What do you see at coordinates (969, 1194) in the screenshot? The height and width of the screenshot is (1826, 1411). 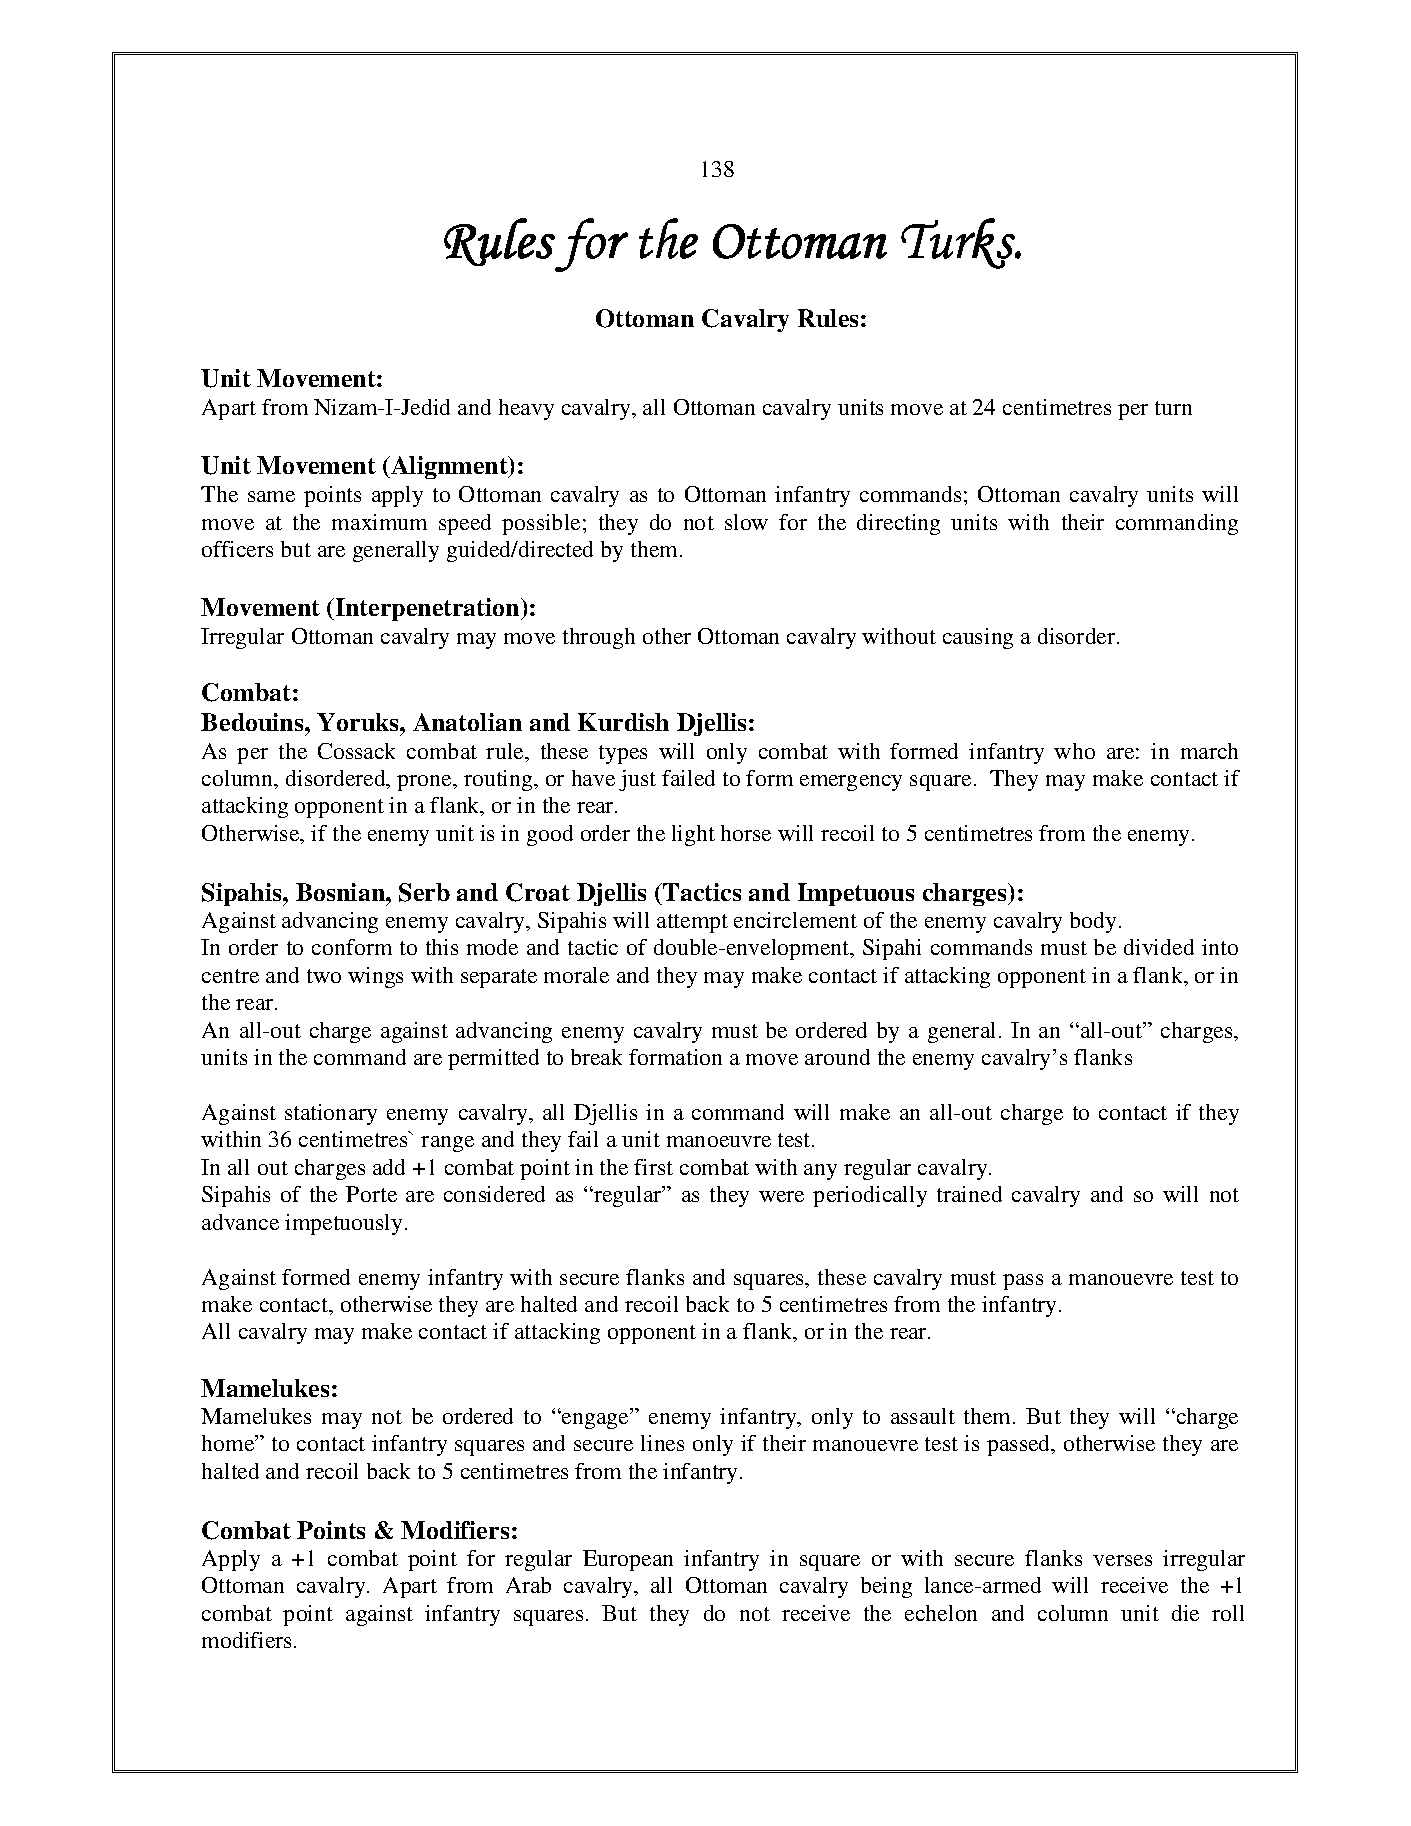 I see `trained` at bounding box center [969, 1194].
